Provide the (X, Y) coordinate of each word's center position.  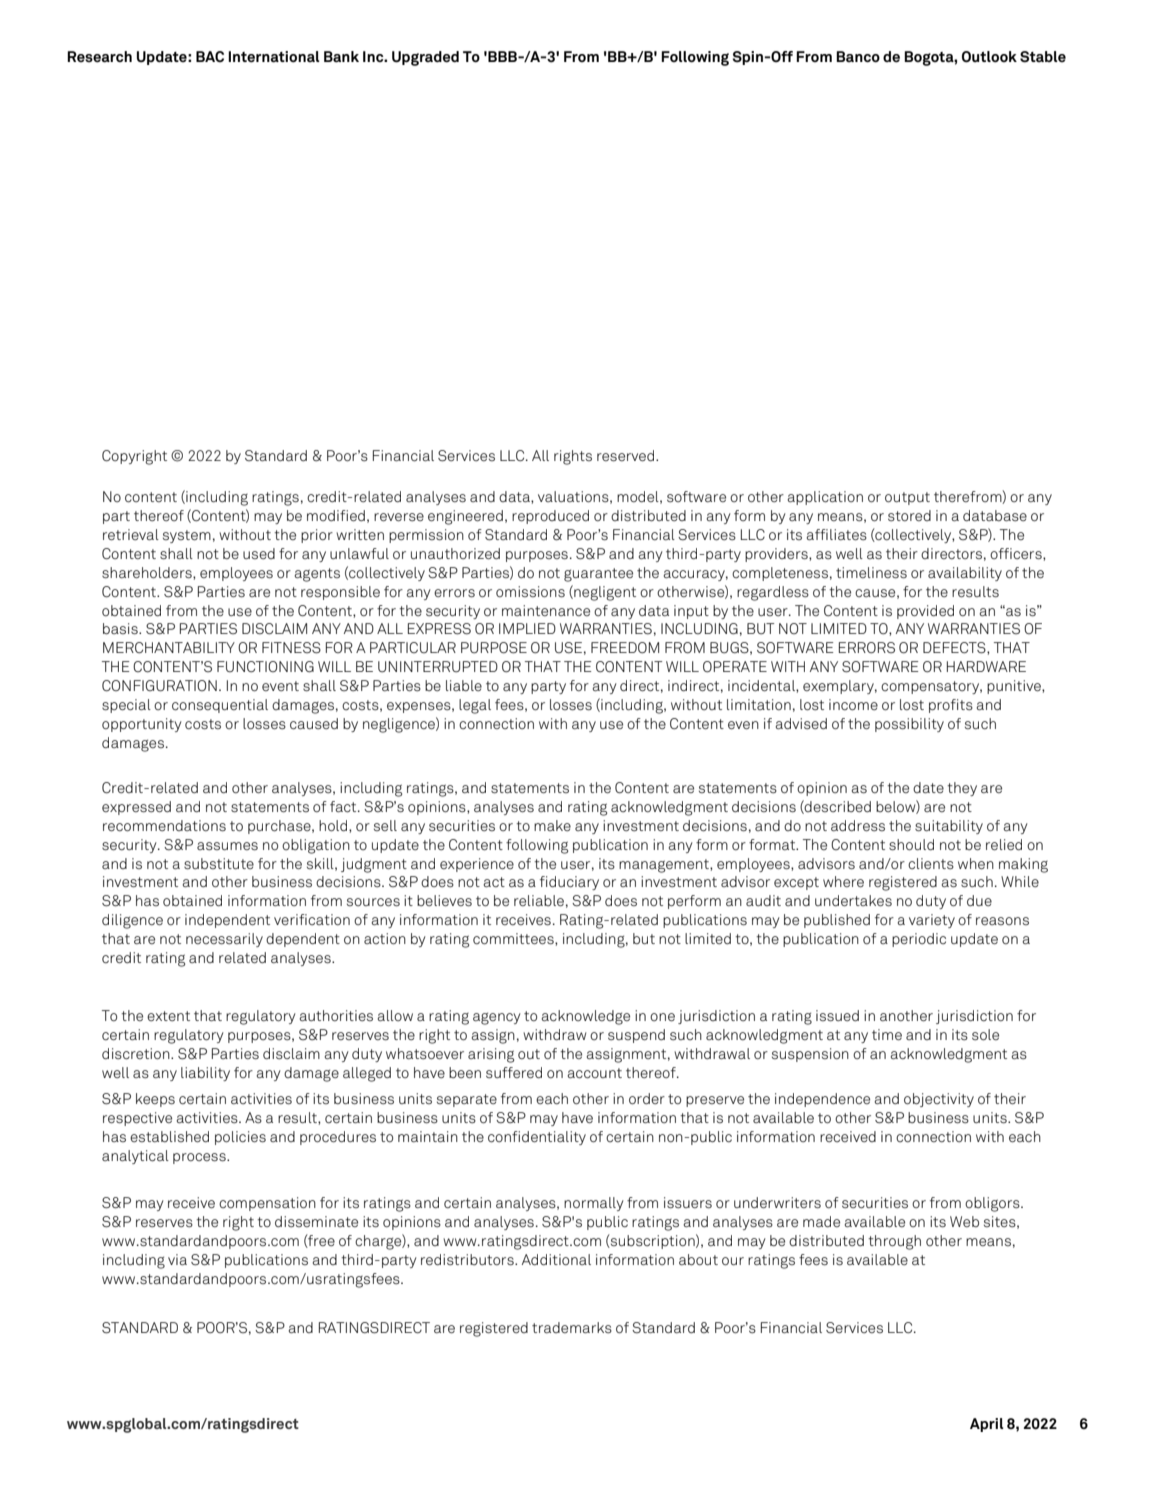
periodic (919, 940)
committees (514, 939)
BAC (210, 56)
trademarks (572, 1328)
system (187, 536)
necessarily (224, 940)
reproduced (550, 517)
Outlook (989, 57)
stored (909, 516)
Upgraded (425, 58)
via (177, 1259)
